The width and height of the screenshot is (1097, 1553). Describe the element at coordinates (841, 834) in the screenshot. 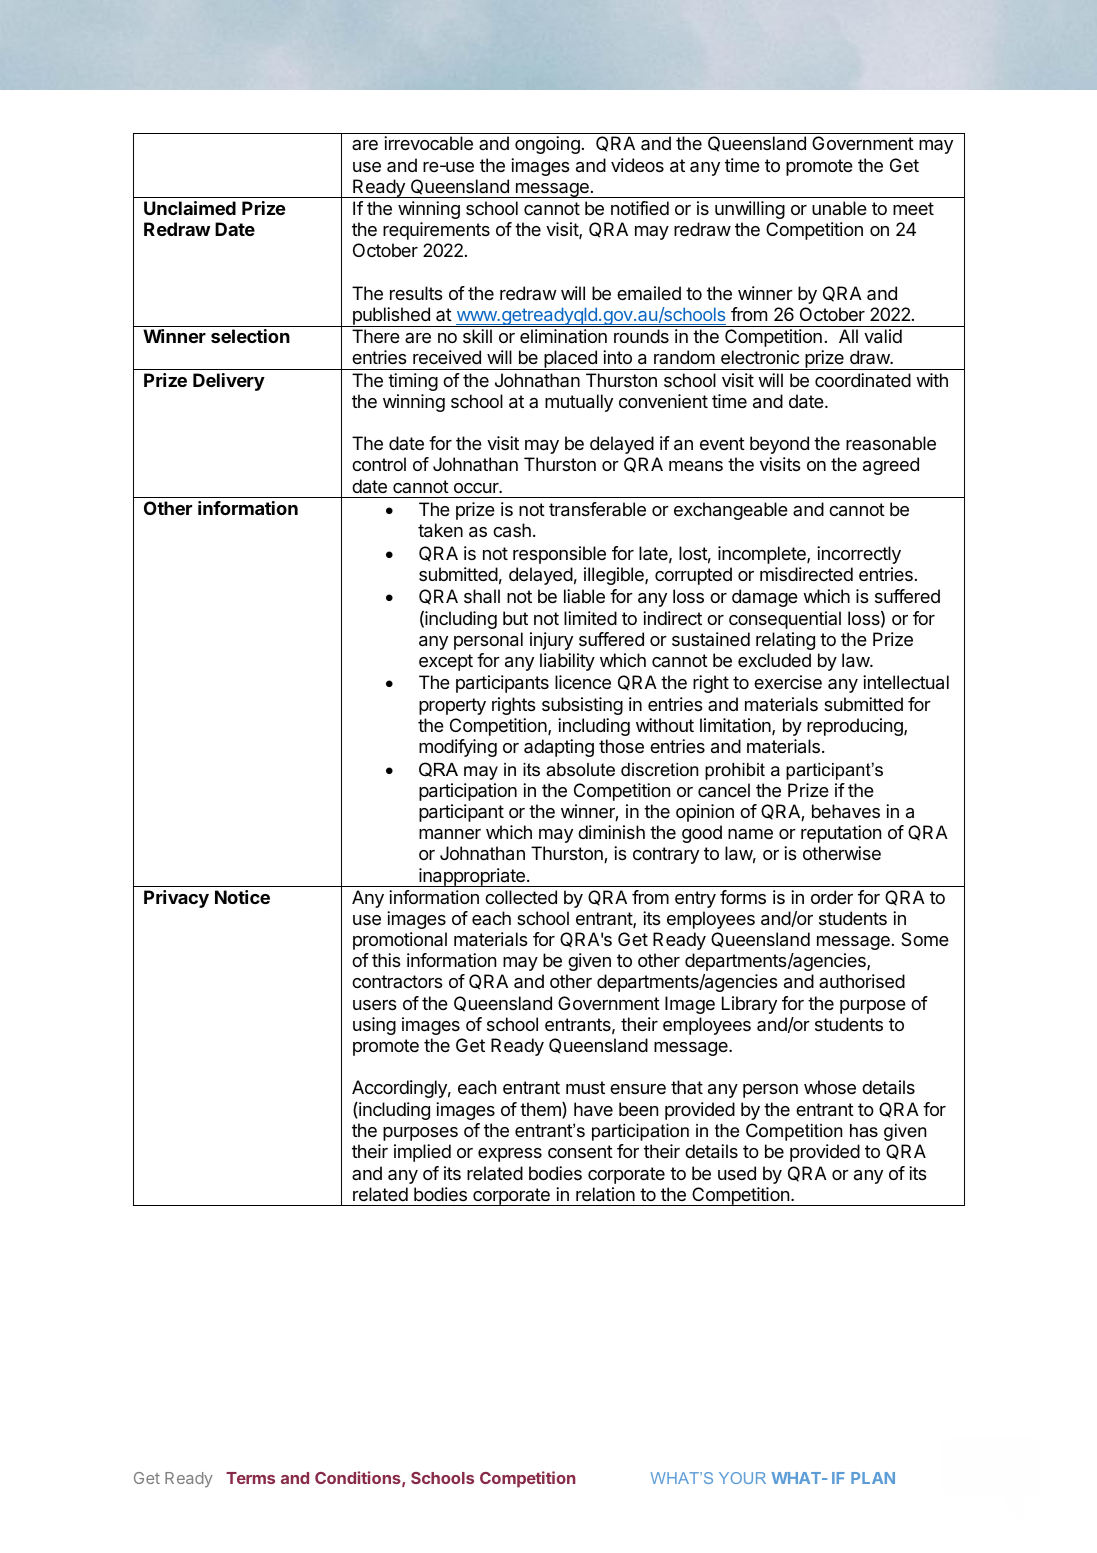

I see `reputation` at that location.
